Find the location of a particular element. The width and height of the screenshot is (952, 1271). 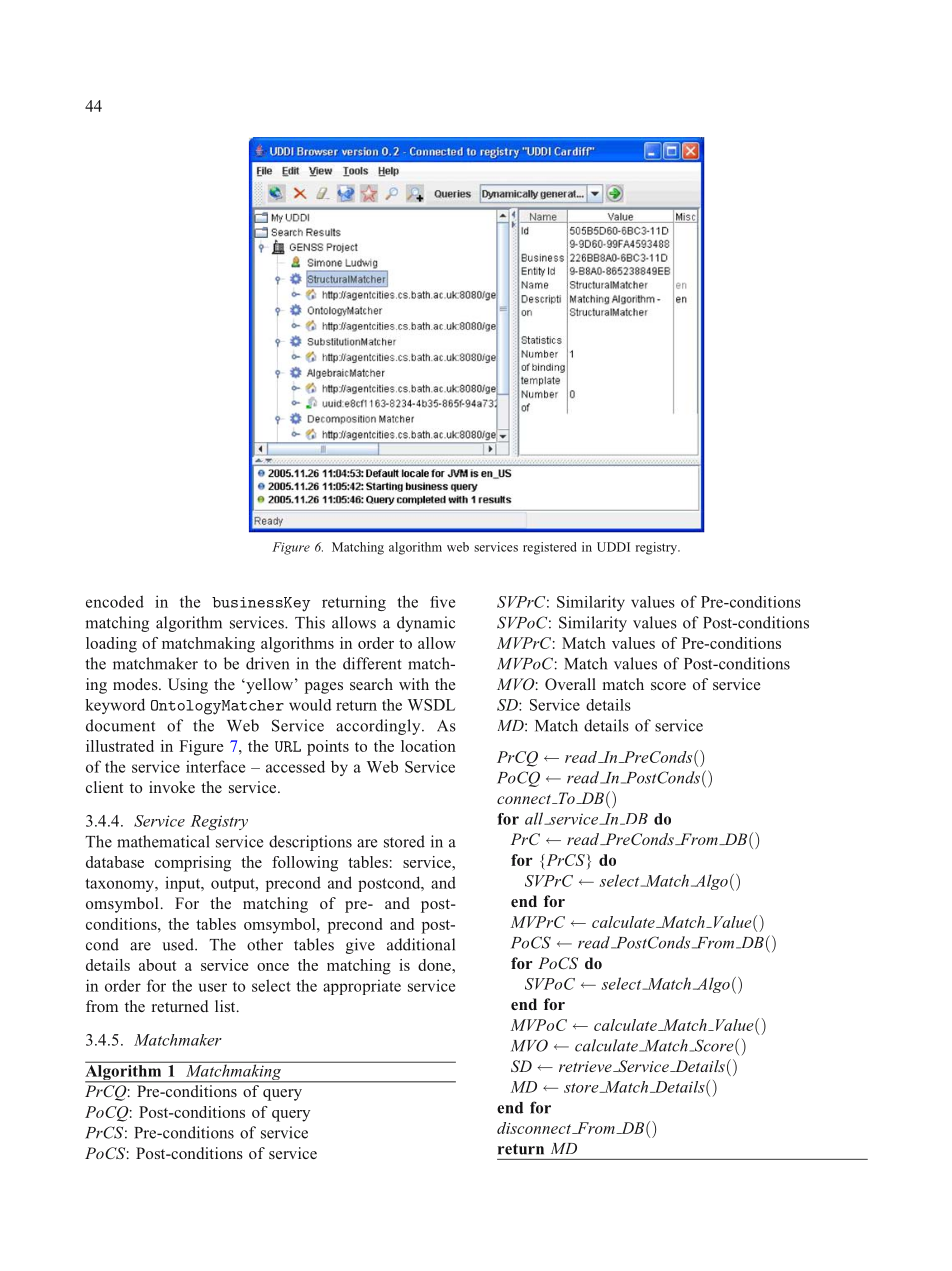

pages is located at coordinates (324, 688).
